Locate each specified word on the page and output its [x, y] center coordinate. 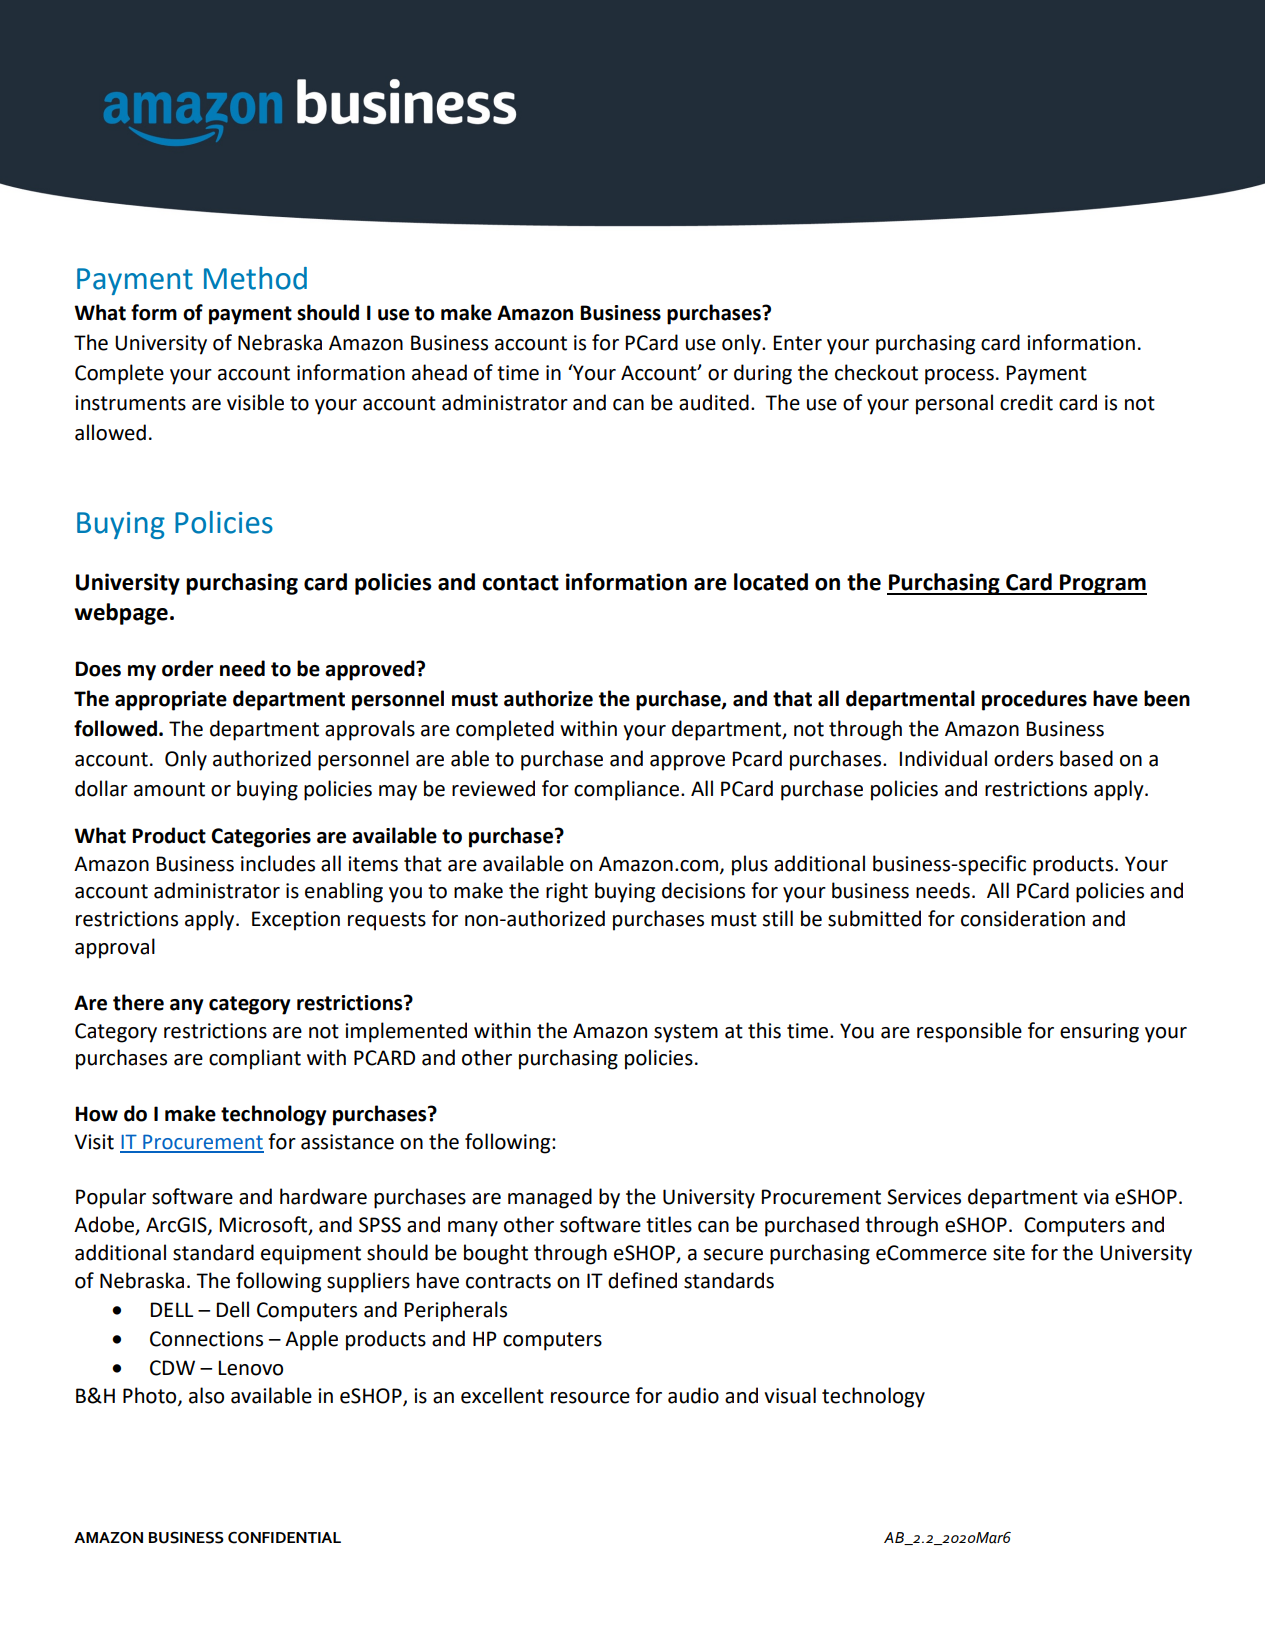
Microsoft [264, 1225]
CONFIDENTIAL [284, 1538]
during [763, 374]
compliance [626, 790]
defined [642, 1280]
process [959, 377]
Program [1102, 584]
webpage [121, 614]
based [1086, 758]
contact [520, 583]
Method [255, 278]
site [1009, 1253]
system [686, 1033]
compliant [255, 1059]
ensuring [1099, 1033]
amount [169, 789]
